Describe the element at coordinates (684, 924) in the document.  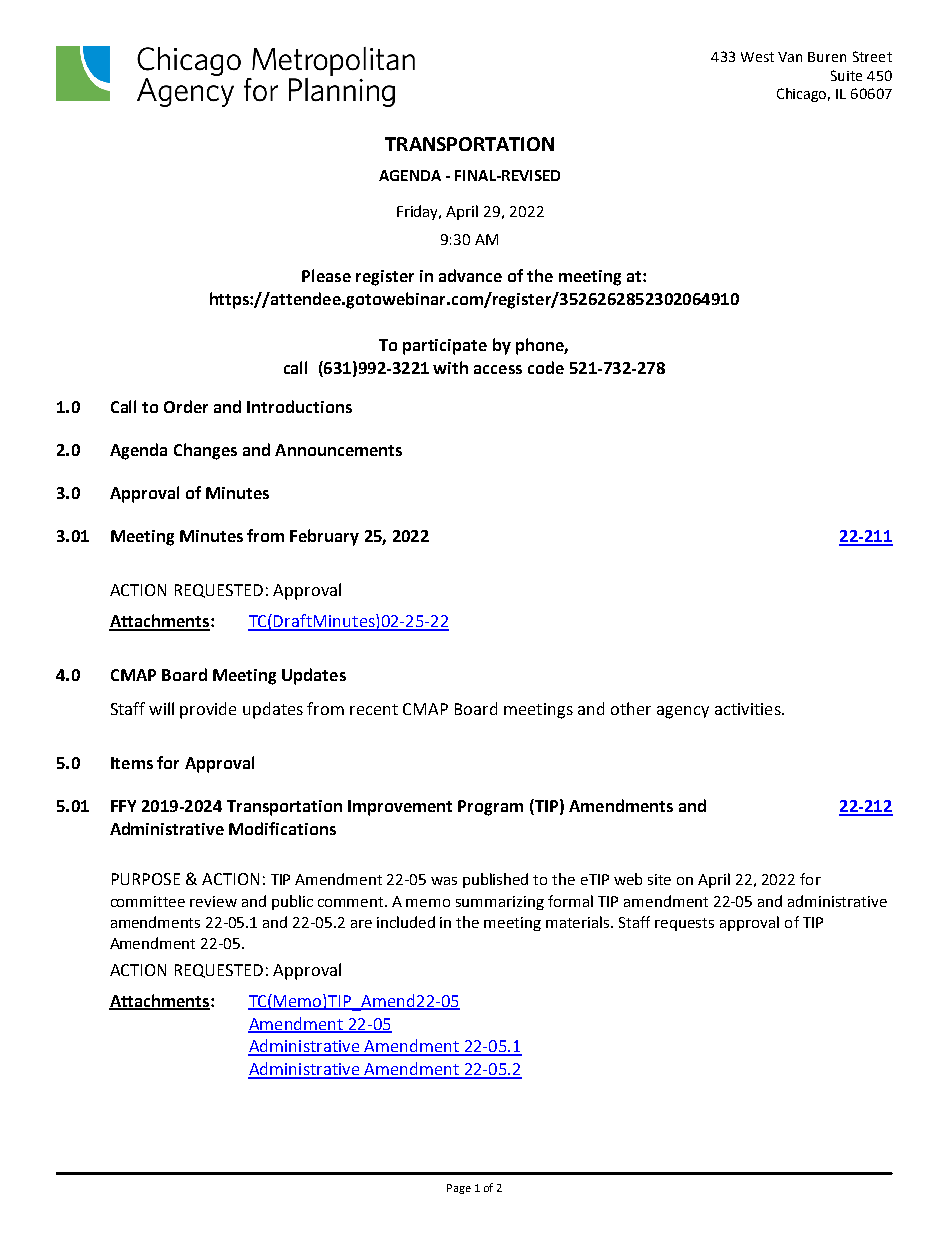
I see `requests` at that location.
